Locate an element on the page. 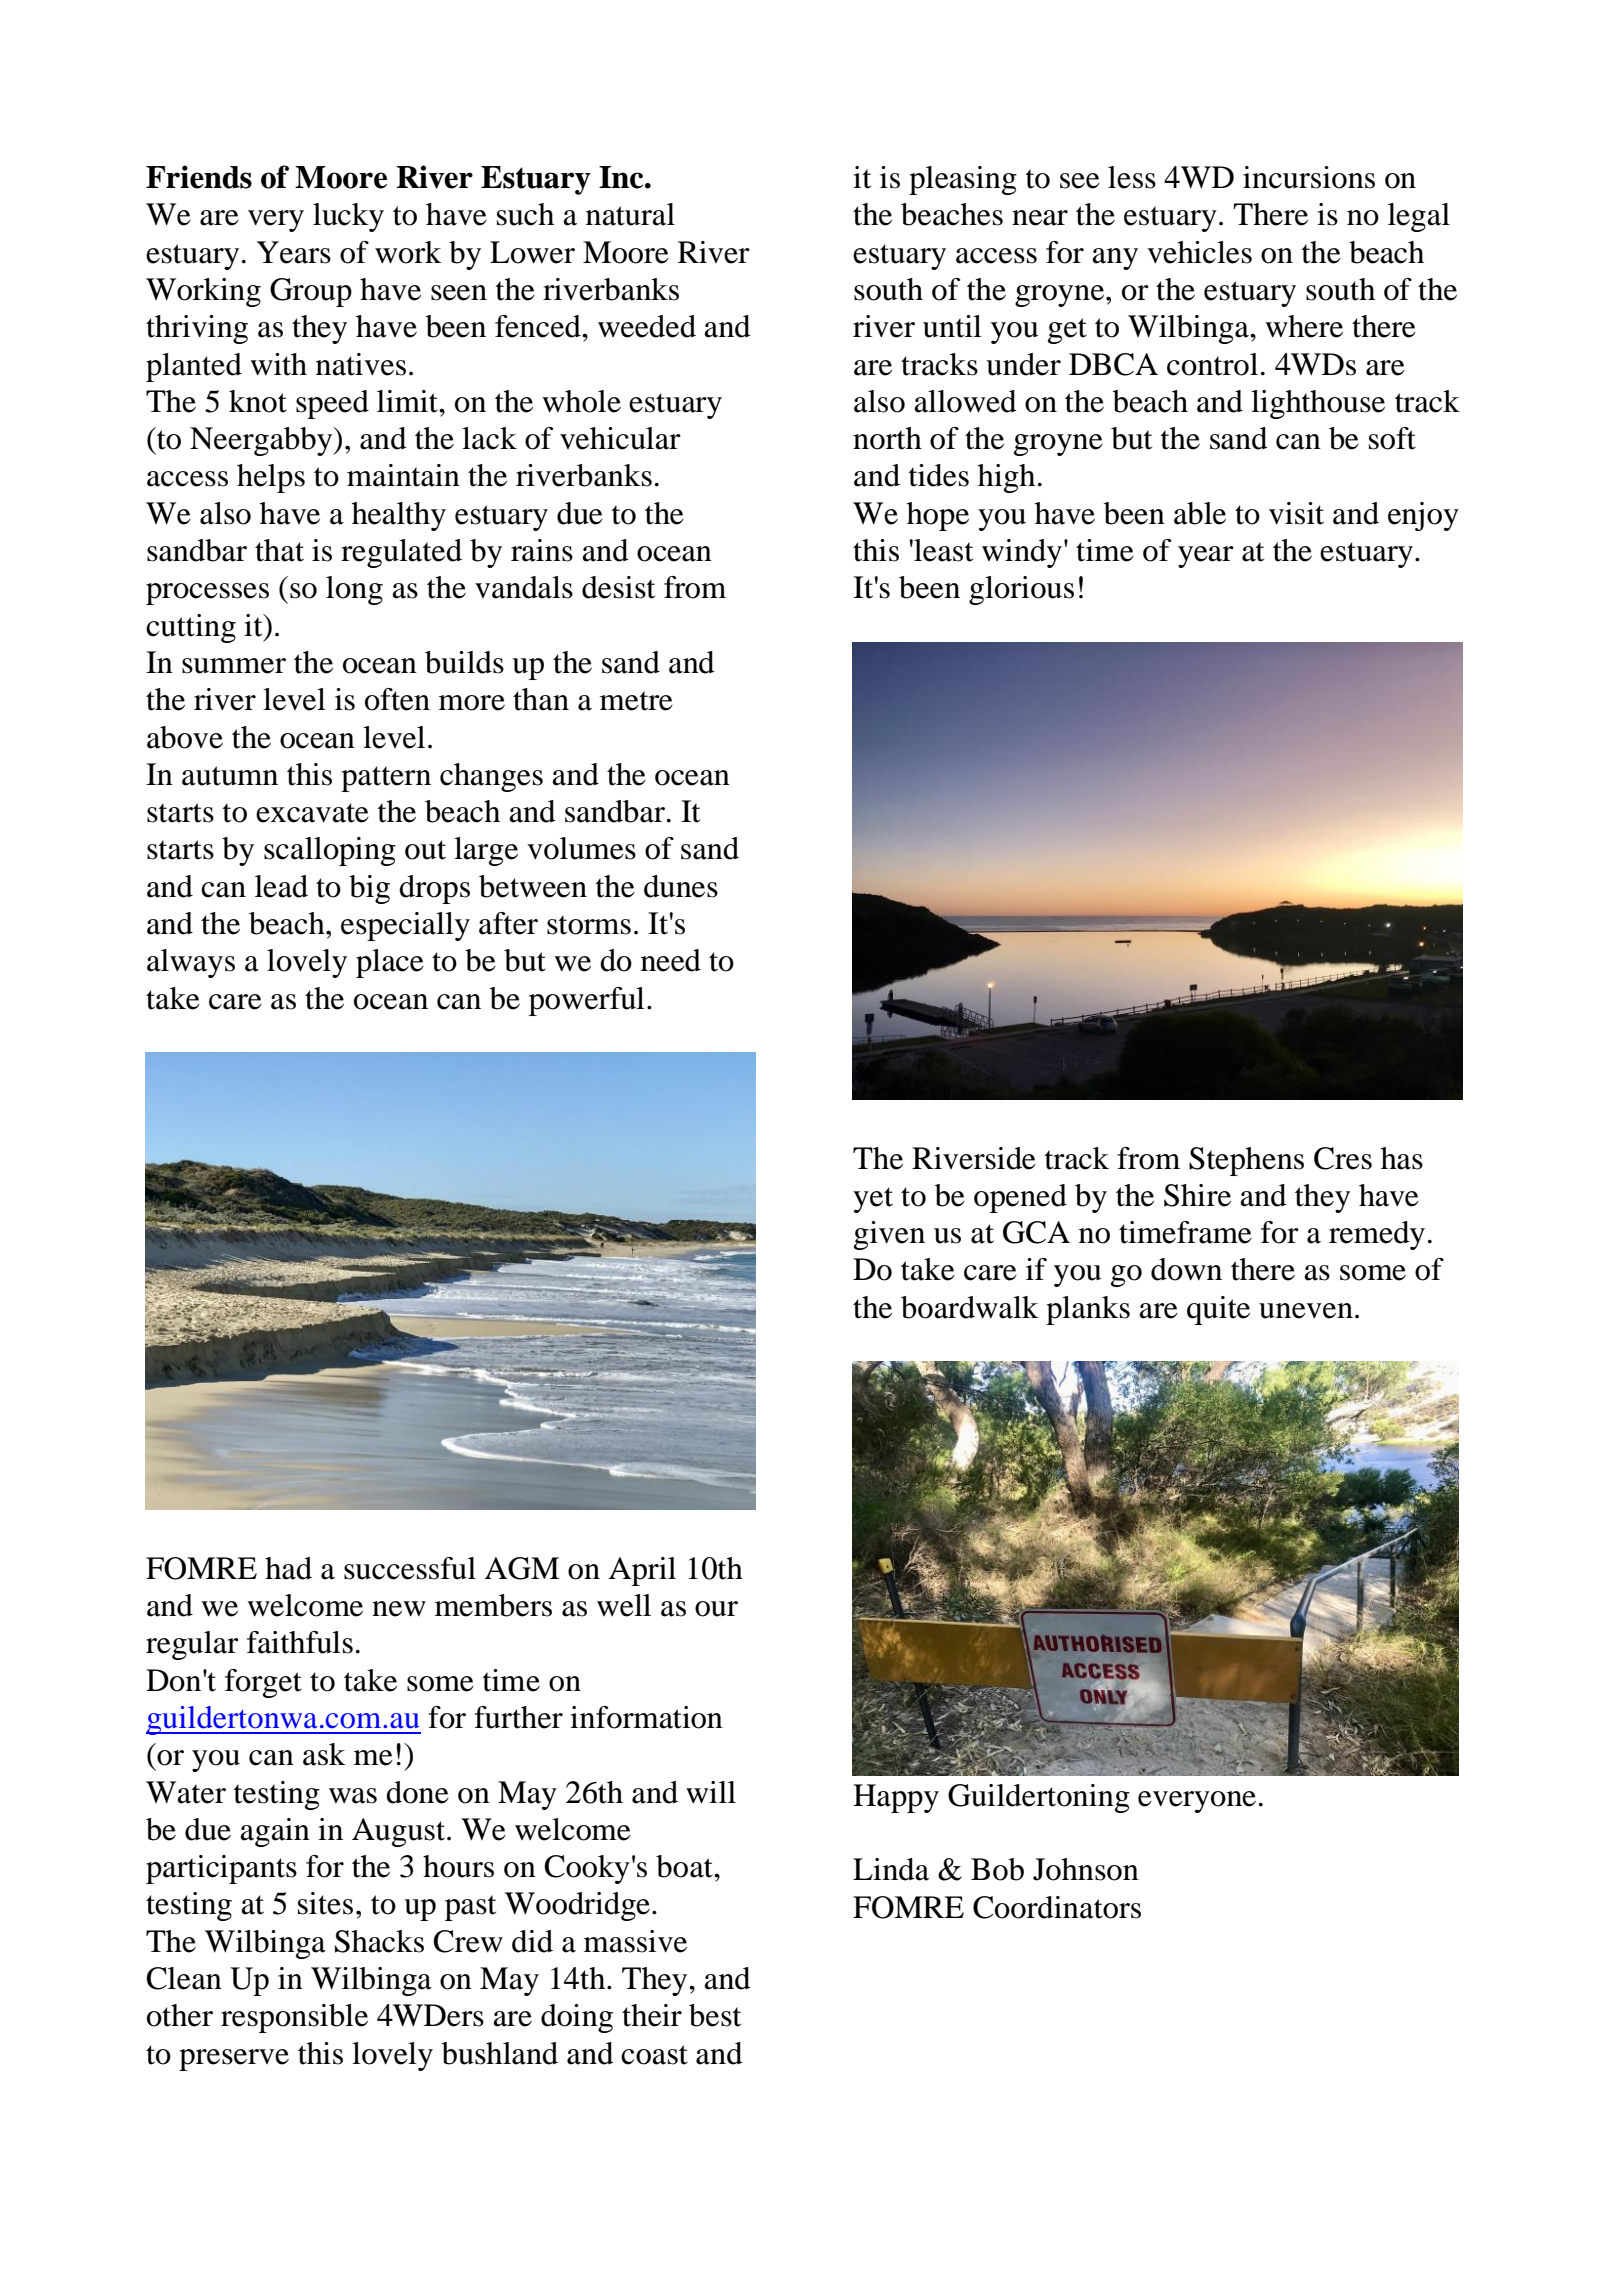 This document has height=2275, width=1608. hope is located at coordinates (938, 516).
